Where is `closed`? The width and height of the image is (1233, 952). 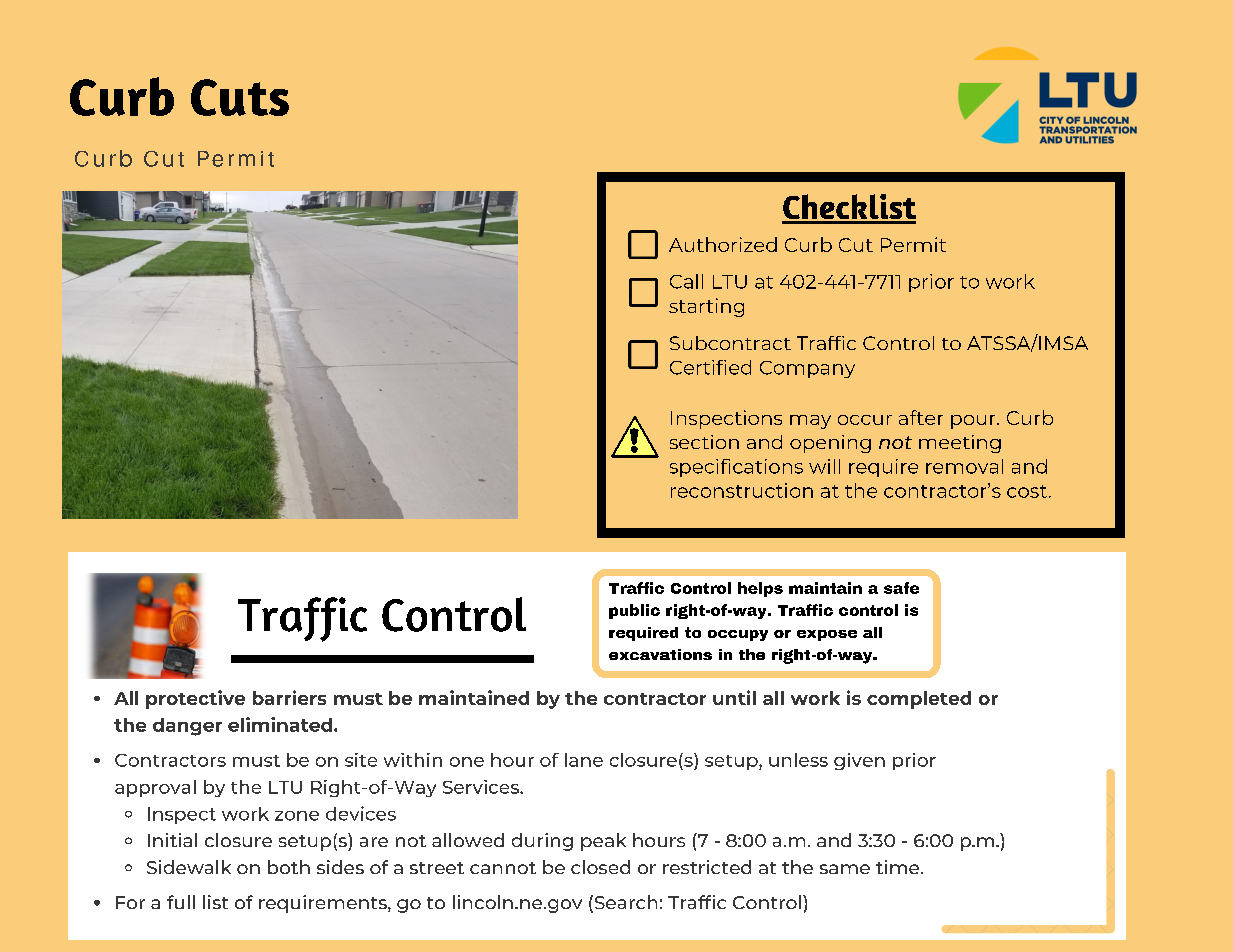
closed is located at coordinates (600, 867).
